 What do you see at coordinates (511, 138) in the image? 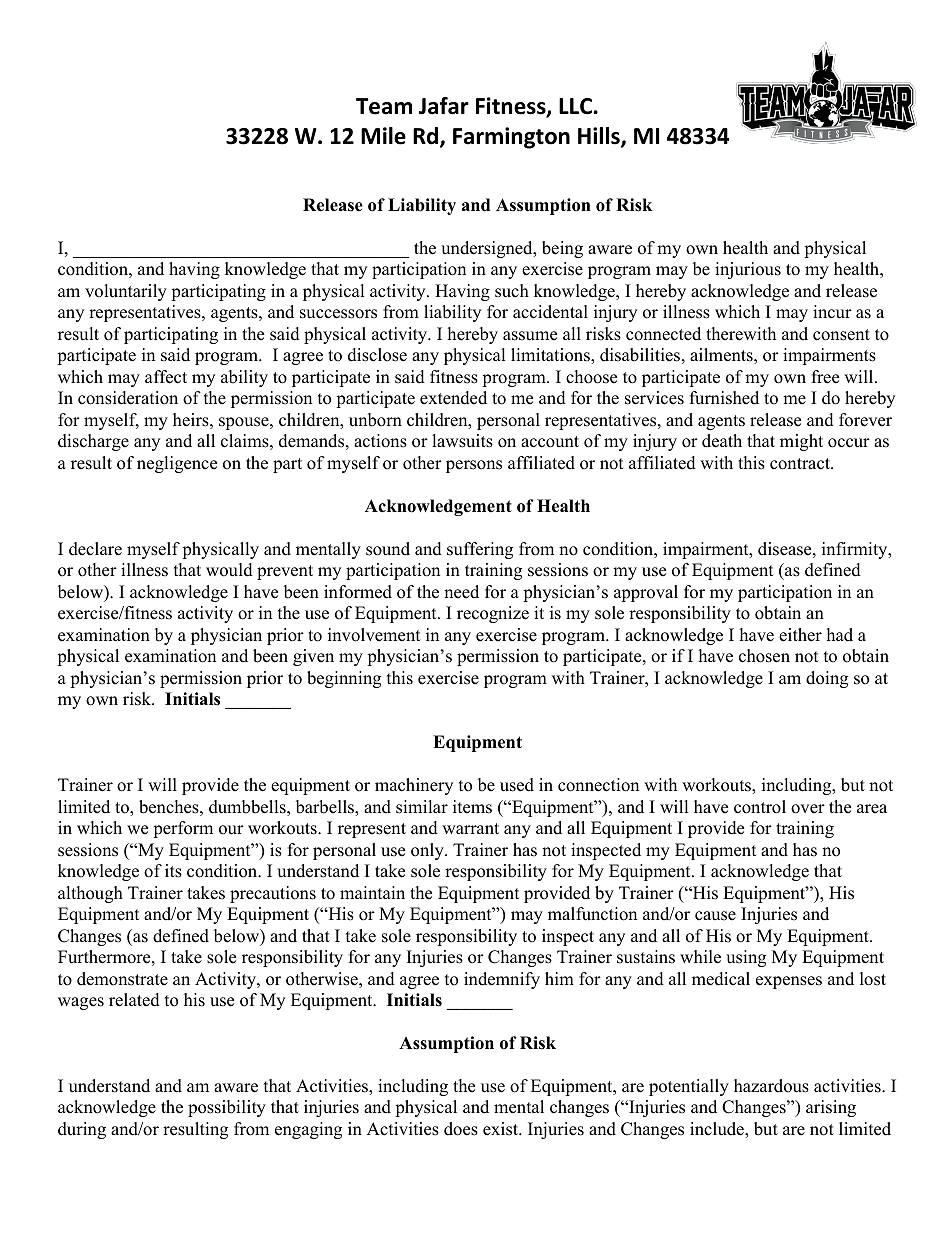
I see `Farmington` at bounding box center [511, 138].
